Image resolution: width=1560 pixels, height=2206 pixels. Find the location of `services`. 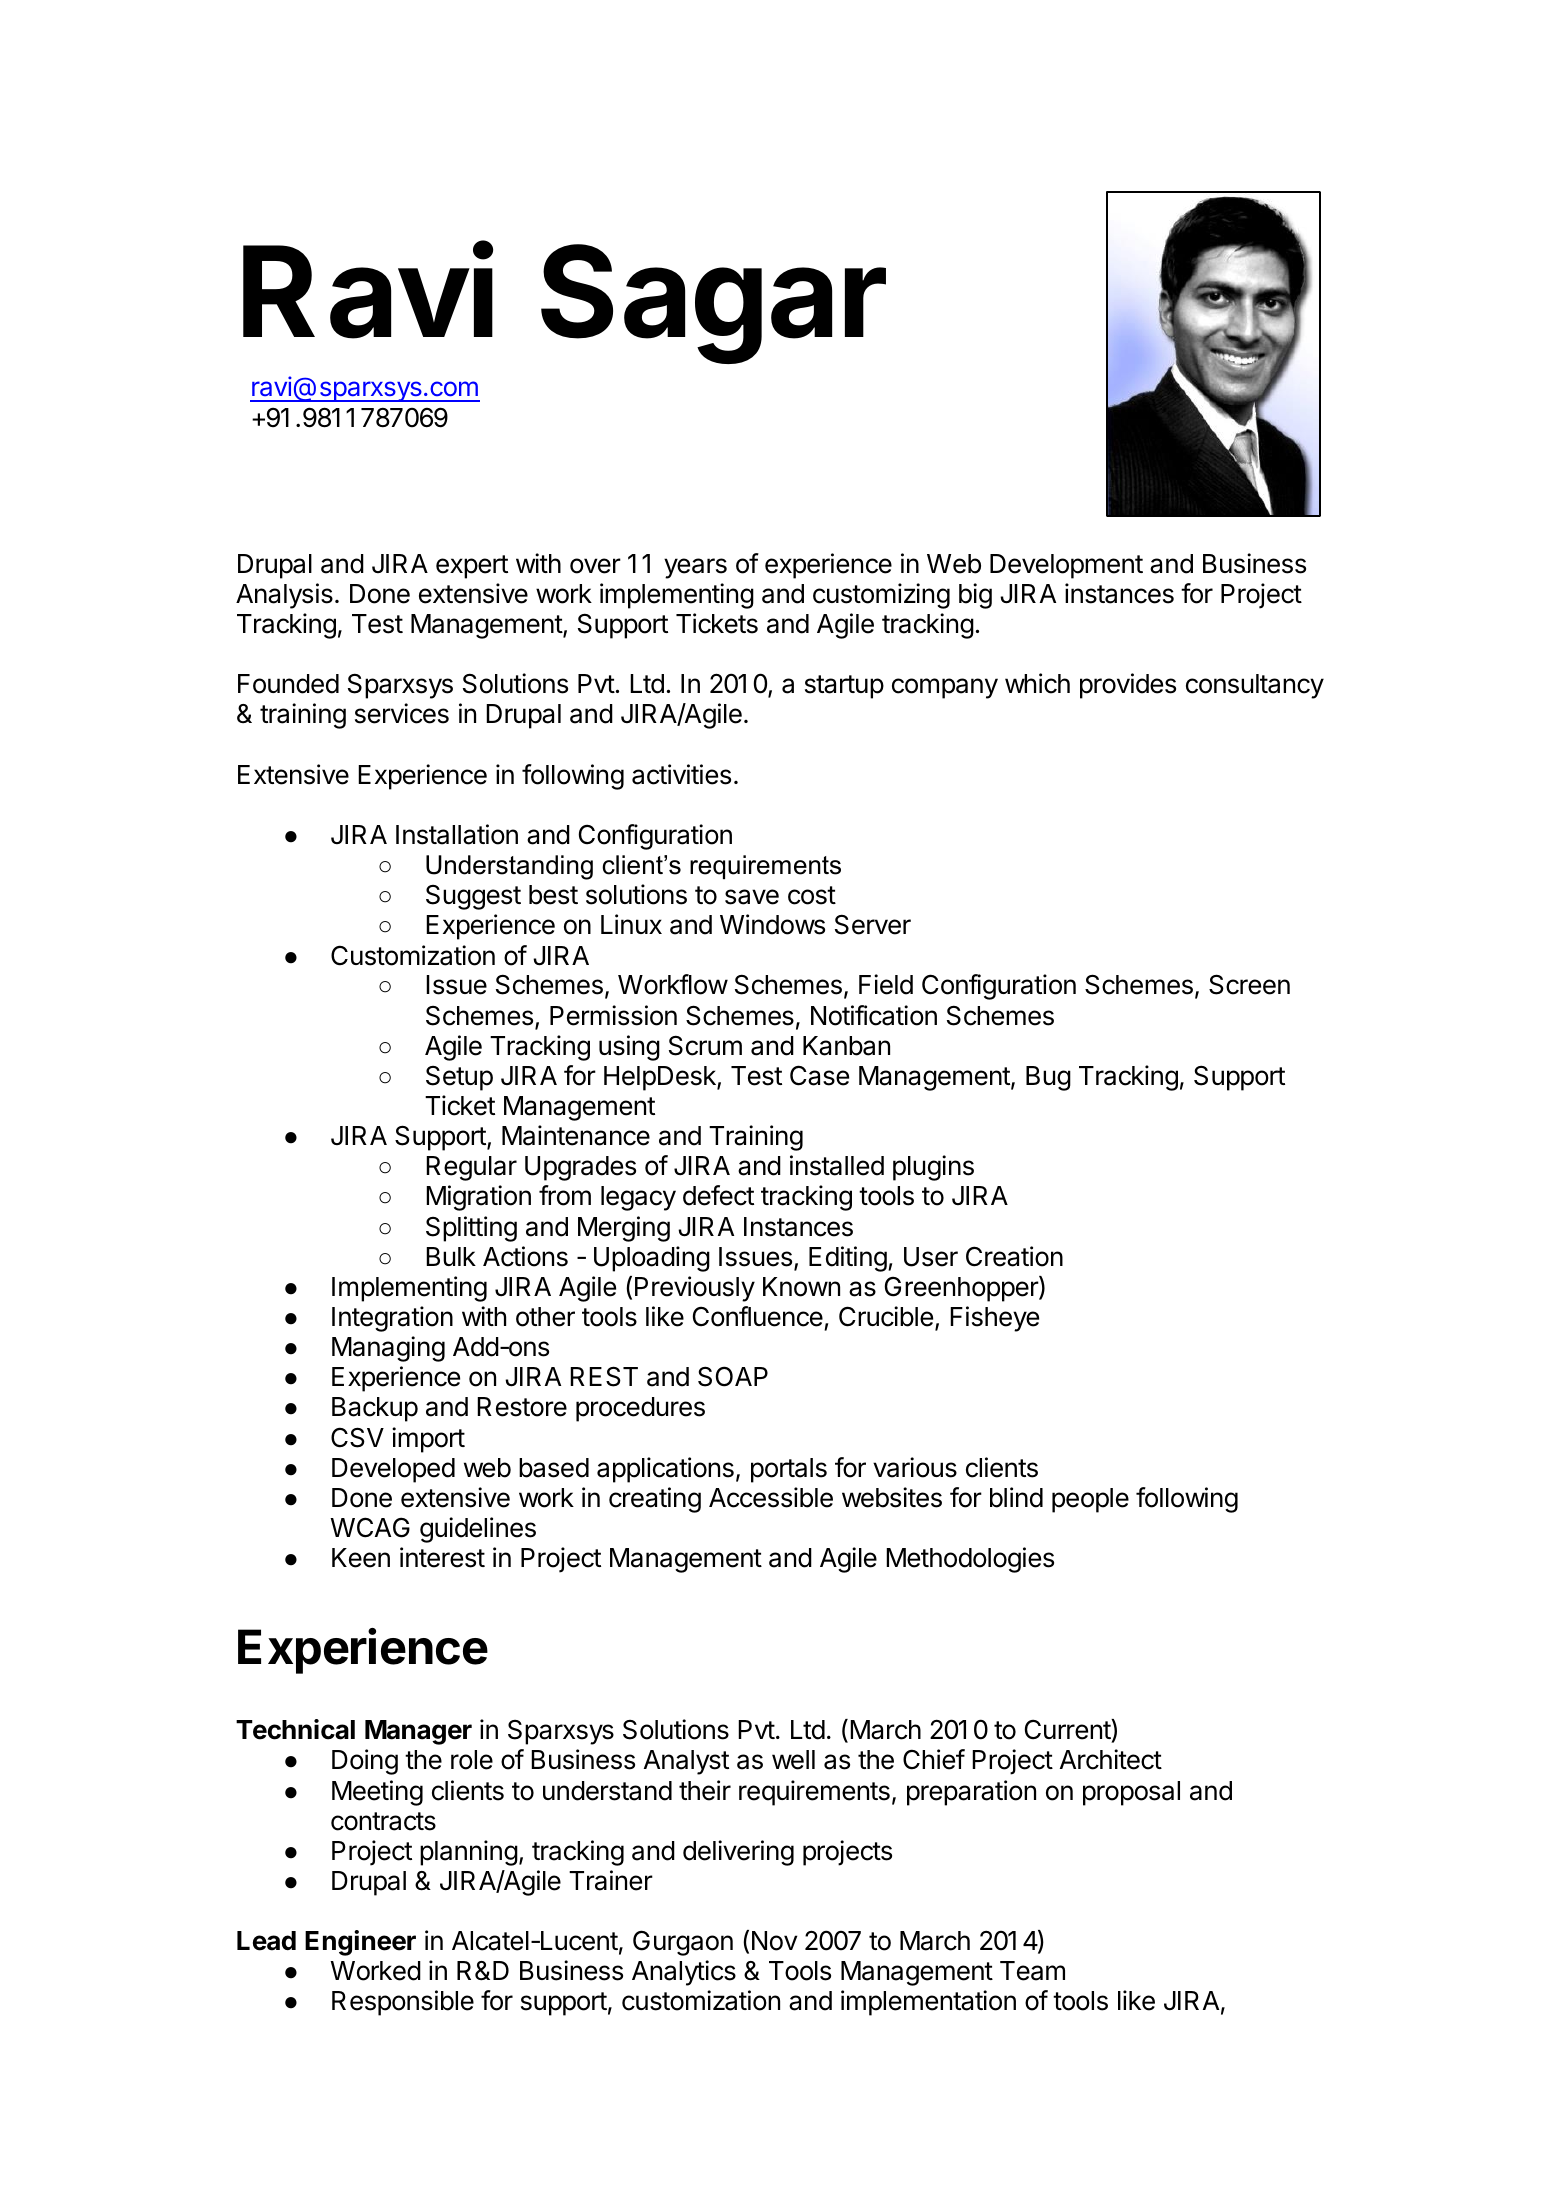

services is located at coordinates (402, 713).
